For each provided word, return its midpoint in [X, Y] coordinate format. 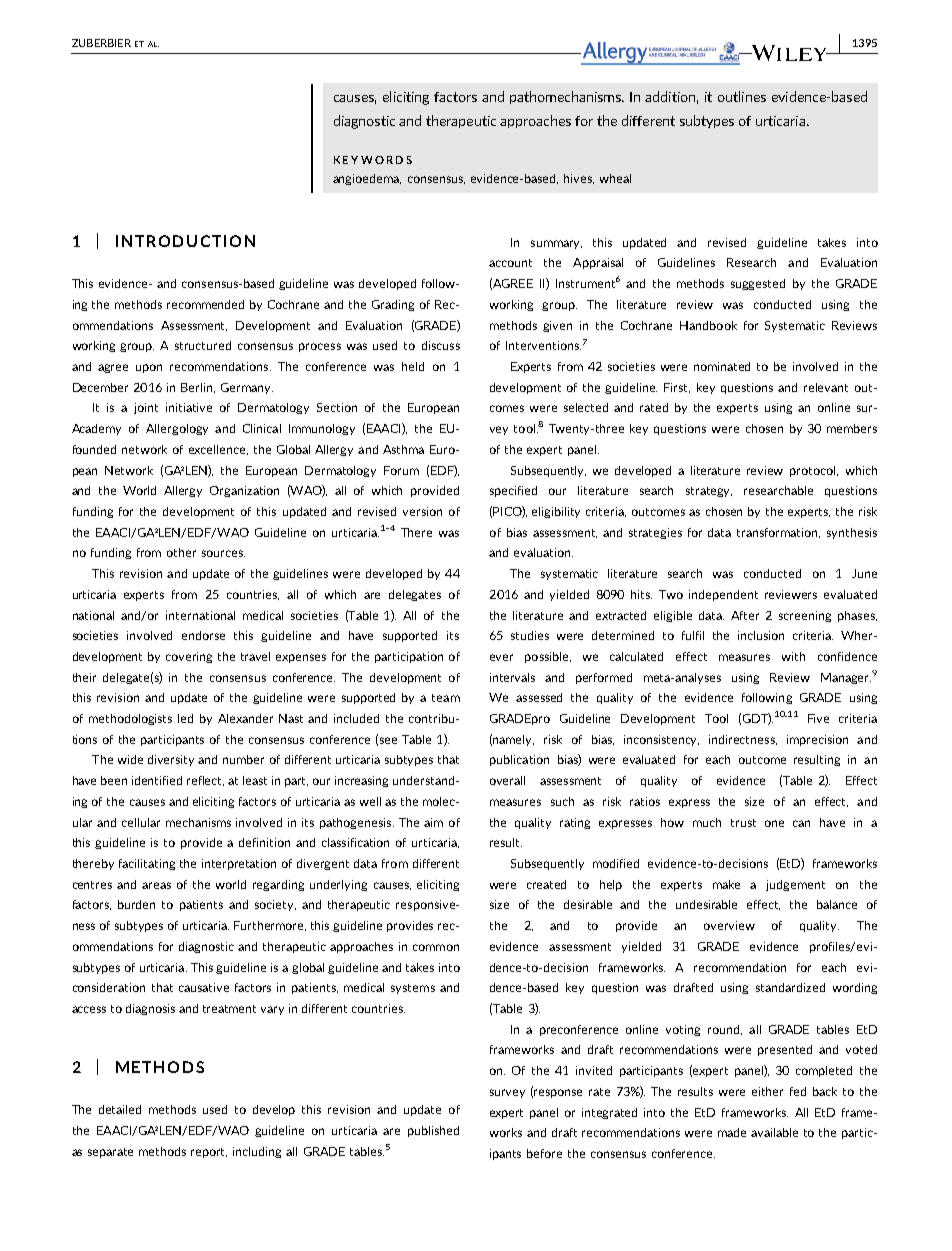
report [209, 1153]
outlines [742, 96]
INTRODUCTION [185, 241]
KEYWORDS [373, 160]
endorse [203, 635]
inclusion [761, 635]
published [433, 1131]
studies [530, 635]
